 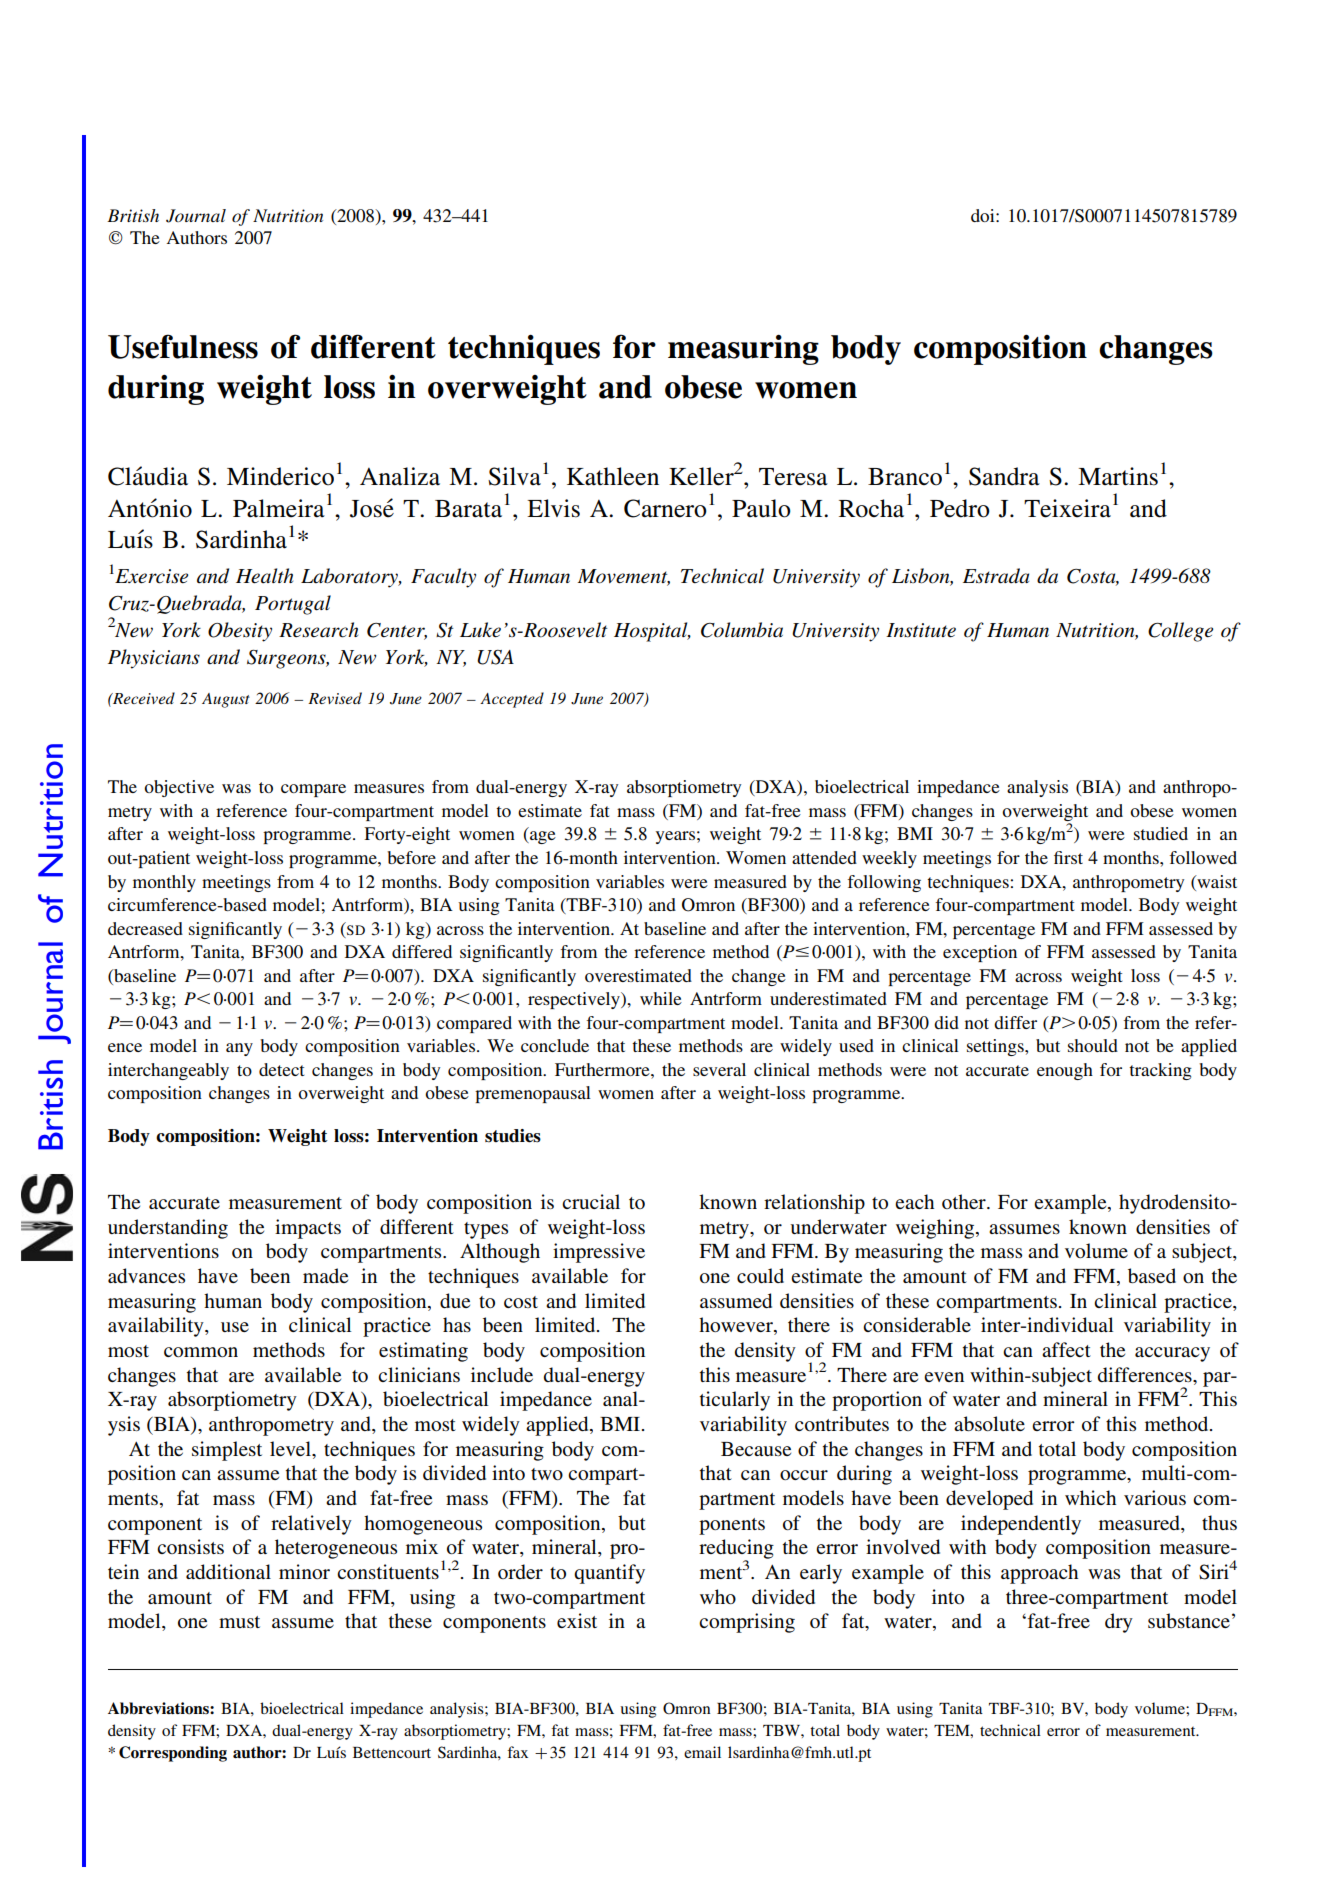 I want to click on affect, so click(x=1066, y=1349).
